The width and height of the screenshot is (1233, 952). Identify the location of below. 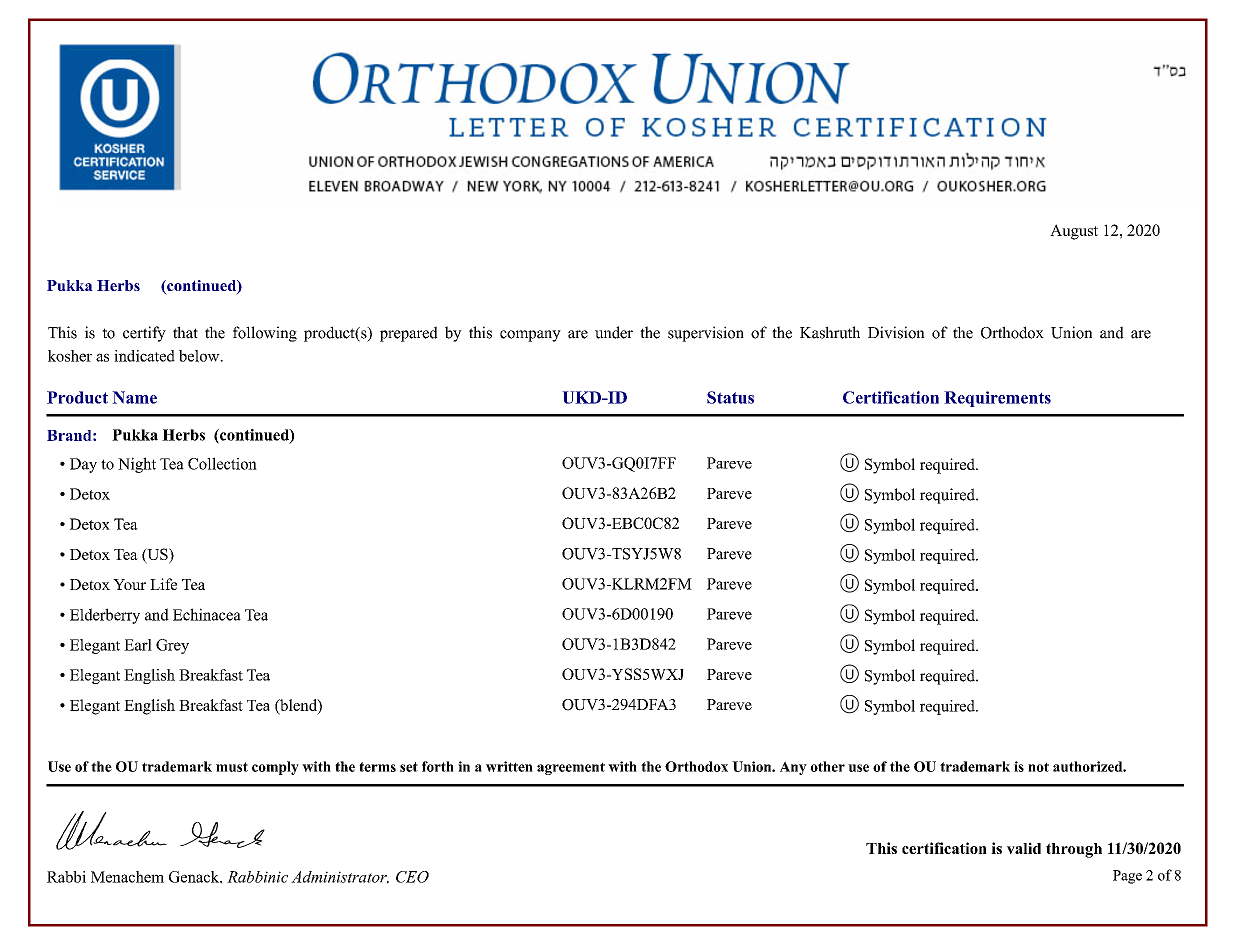
(200, 356).
